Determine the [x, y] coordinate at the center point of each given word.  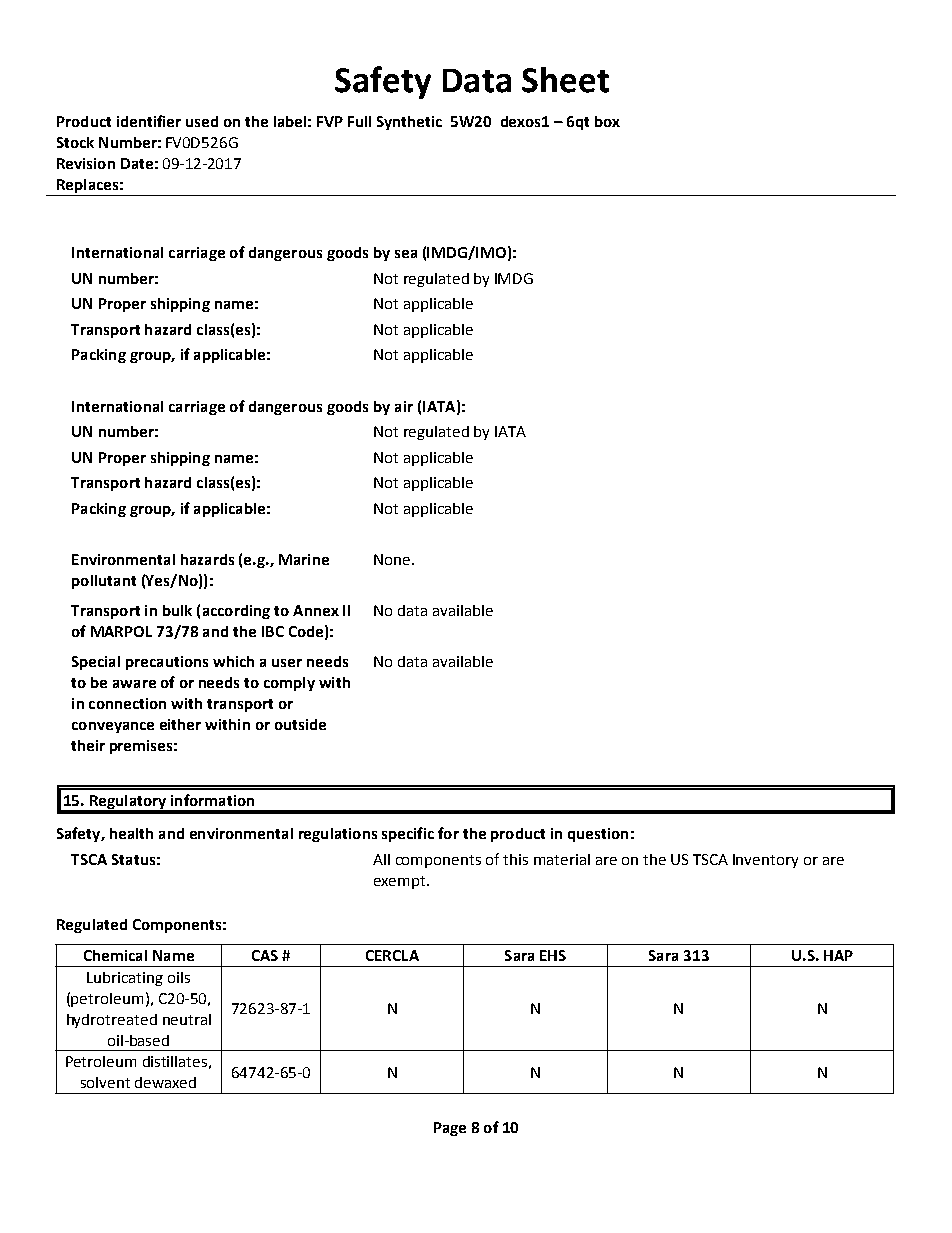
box [607, 121]
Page [450, 1129]
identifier [149, 121]
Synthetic [409, 123]
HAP [838, 955]
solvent [105, 1082]
